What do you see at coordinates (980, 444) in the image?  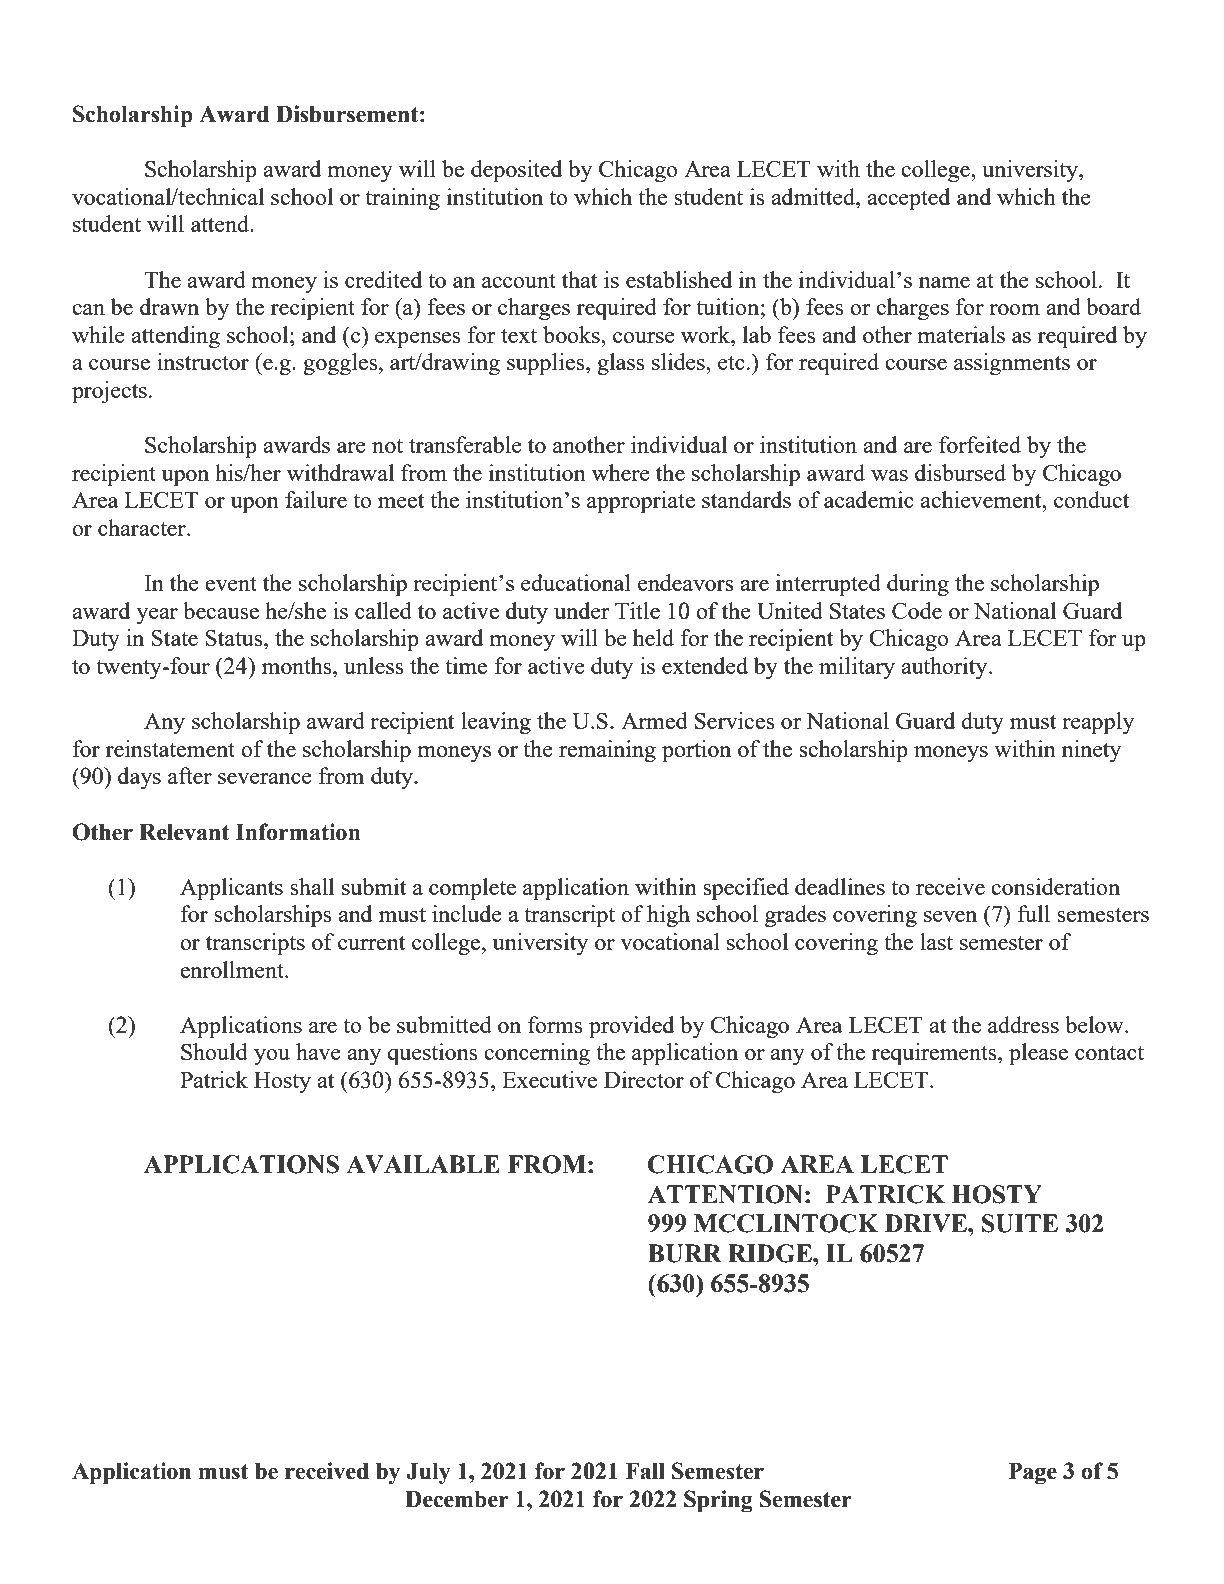 I see `forfeited` at bounding box center [980, 444].
